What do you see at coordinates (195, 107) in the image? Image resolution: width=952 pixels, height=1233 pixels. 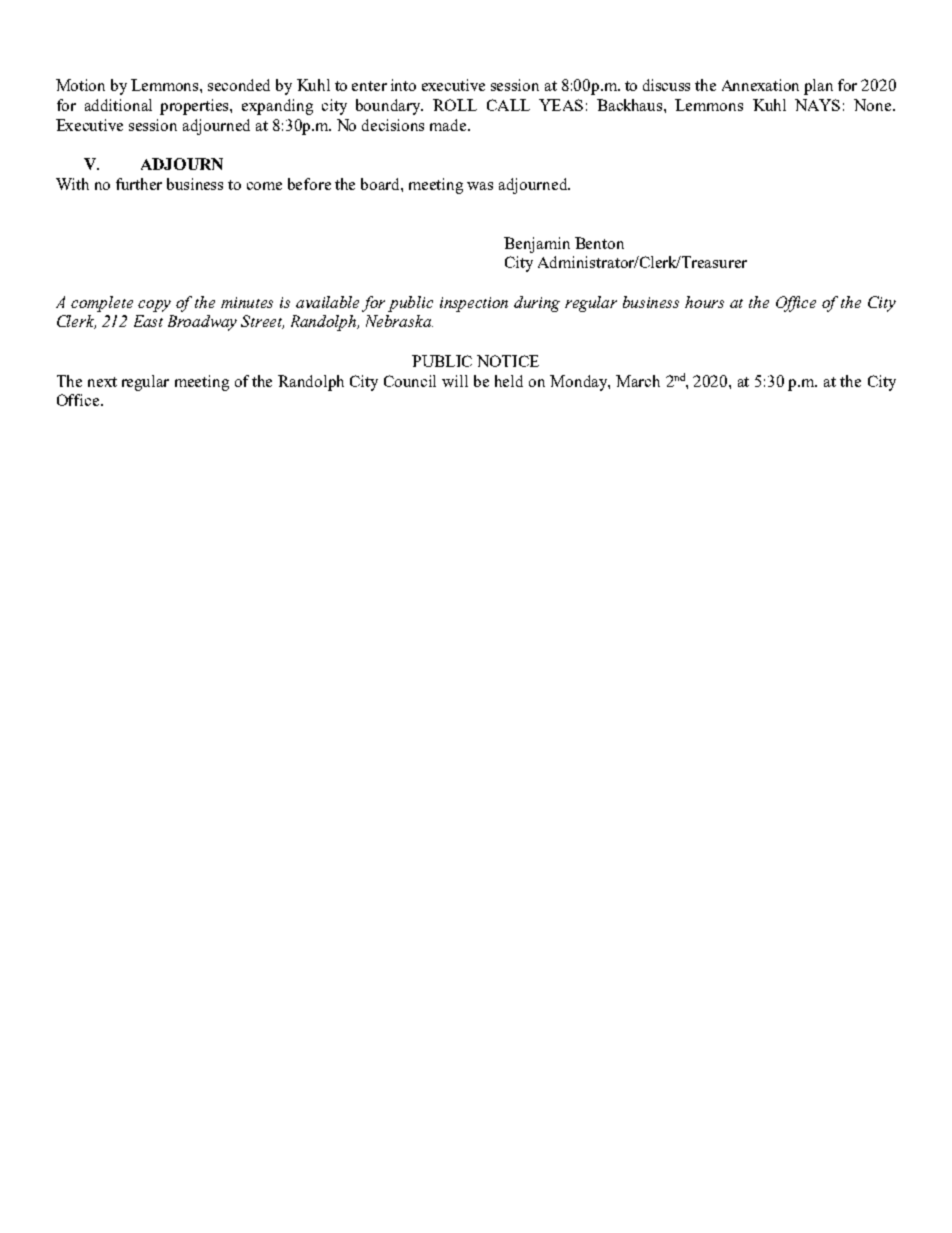 I see `properties` at bounding box center [195, 107].
